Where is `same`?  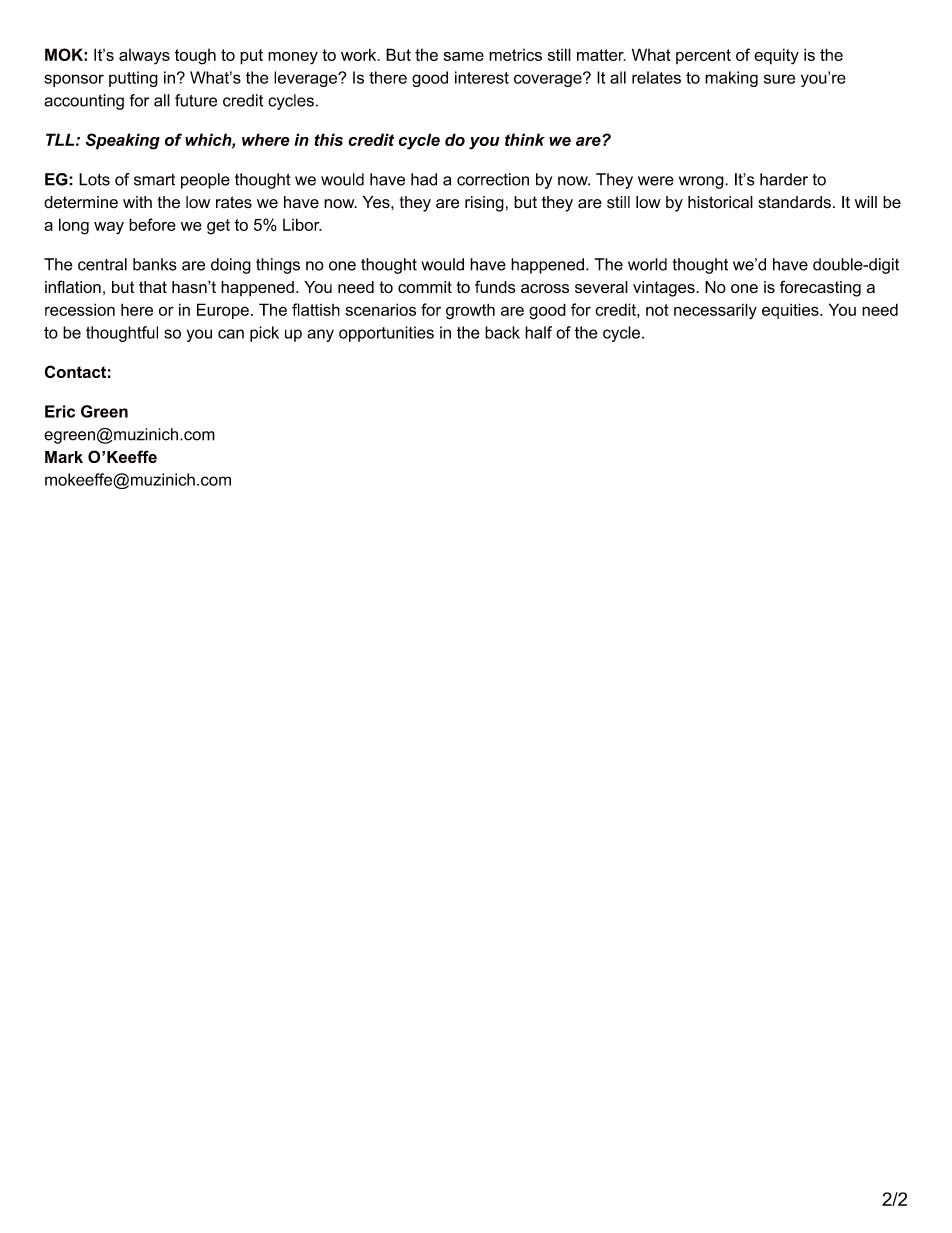 same is located at coordinates (464, 56).
